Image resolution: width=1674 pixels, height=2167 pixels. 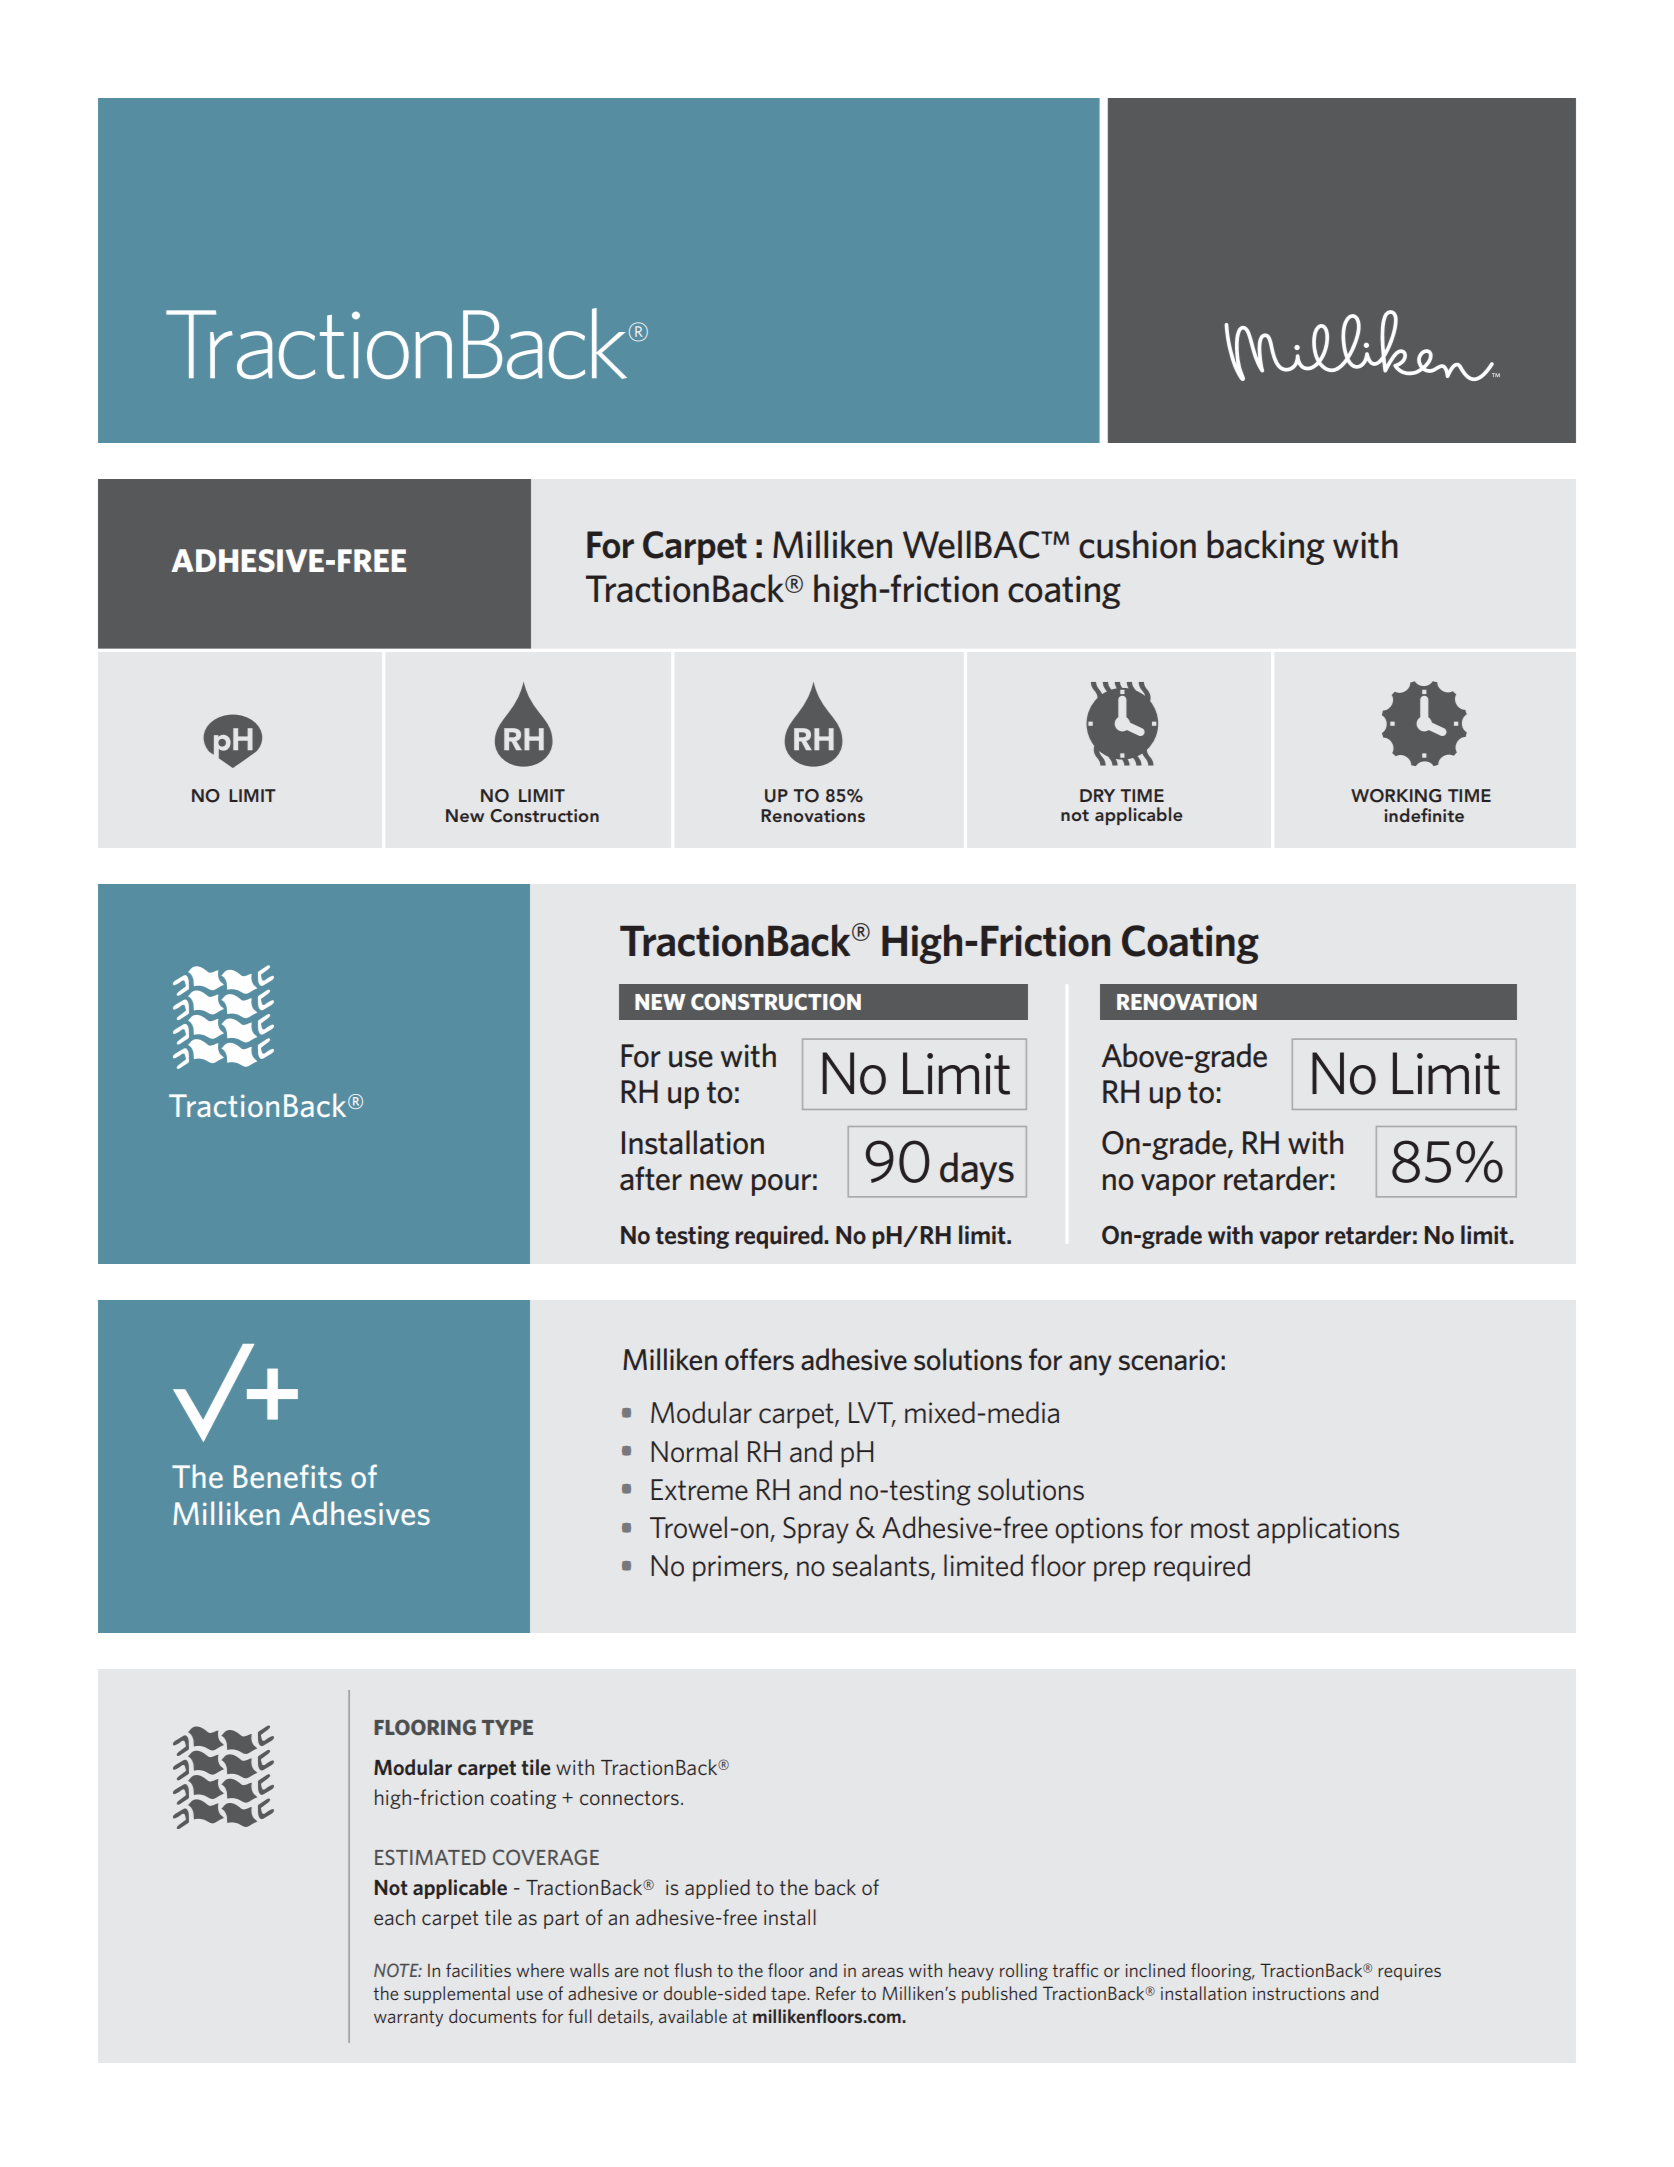 I want to click on indefinite, so click(x=1424, y=815).
